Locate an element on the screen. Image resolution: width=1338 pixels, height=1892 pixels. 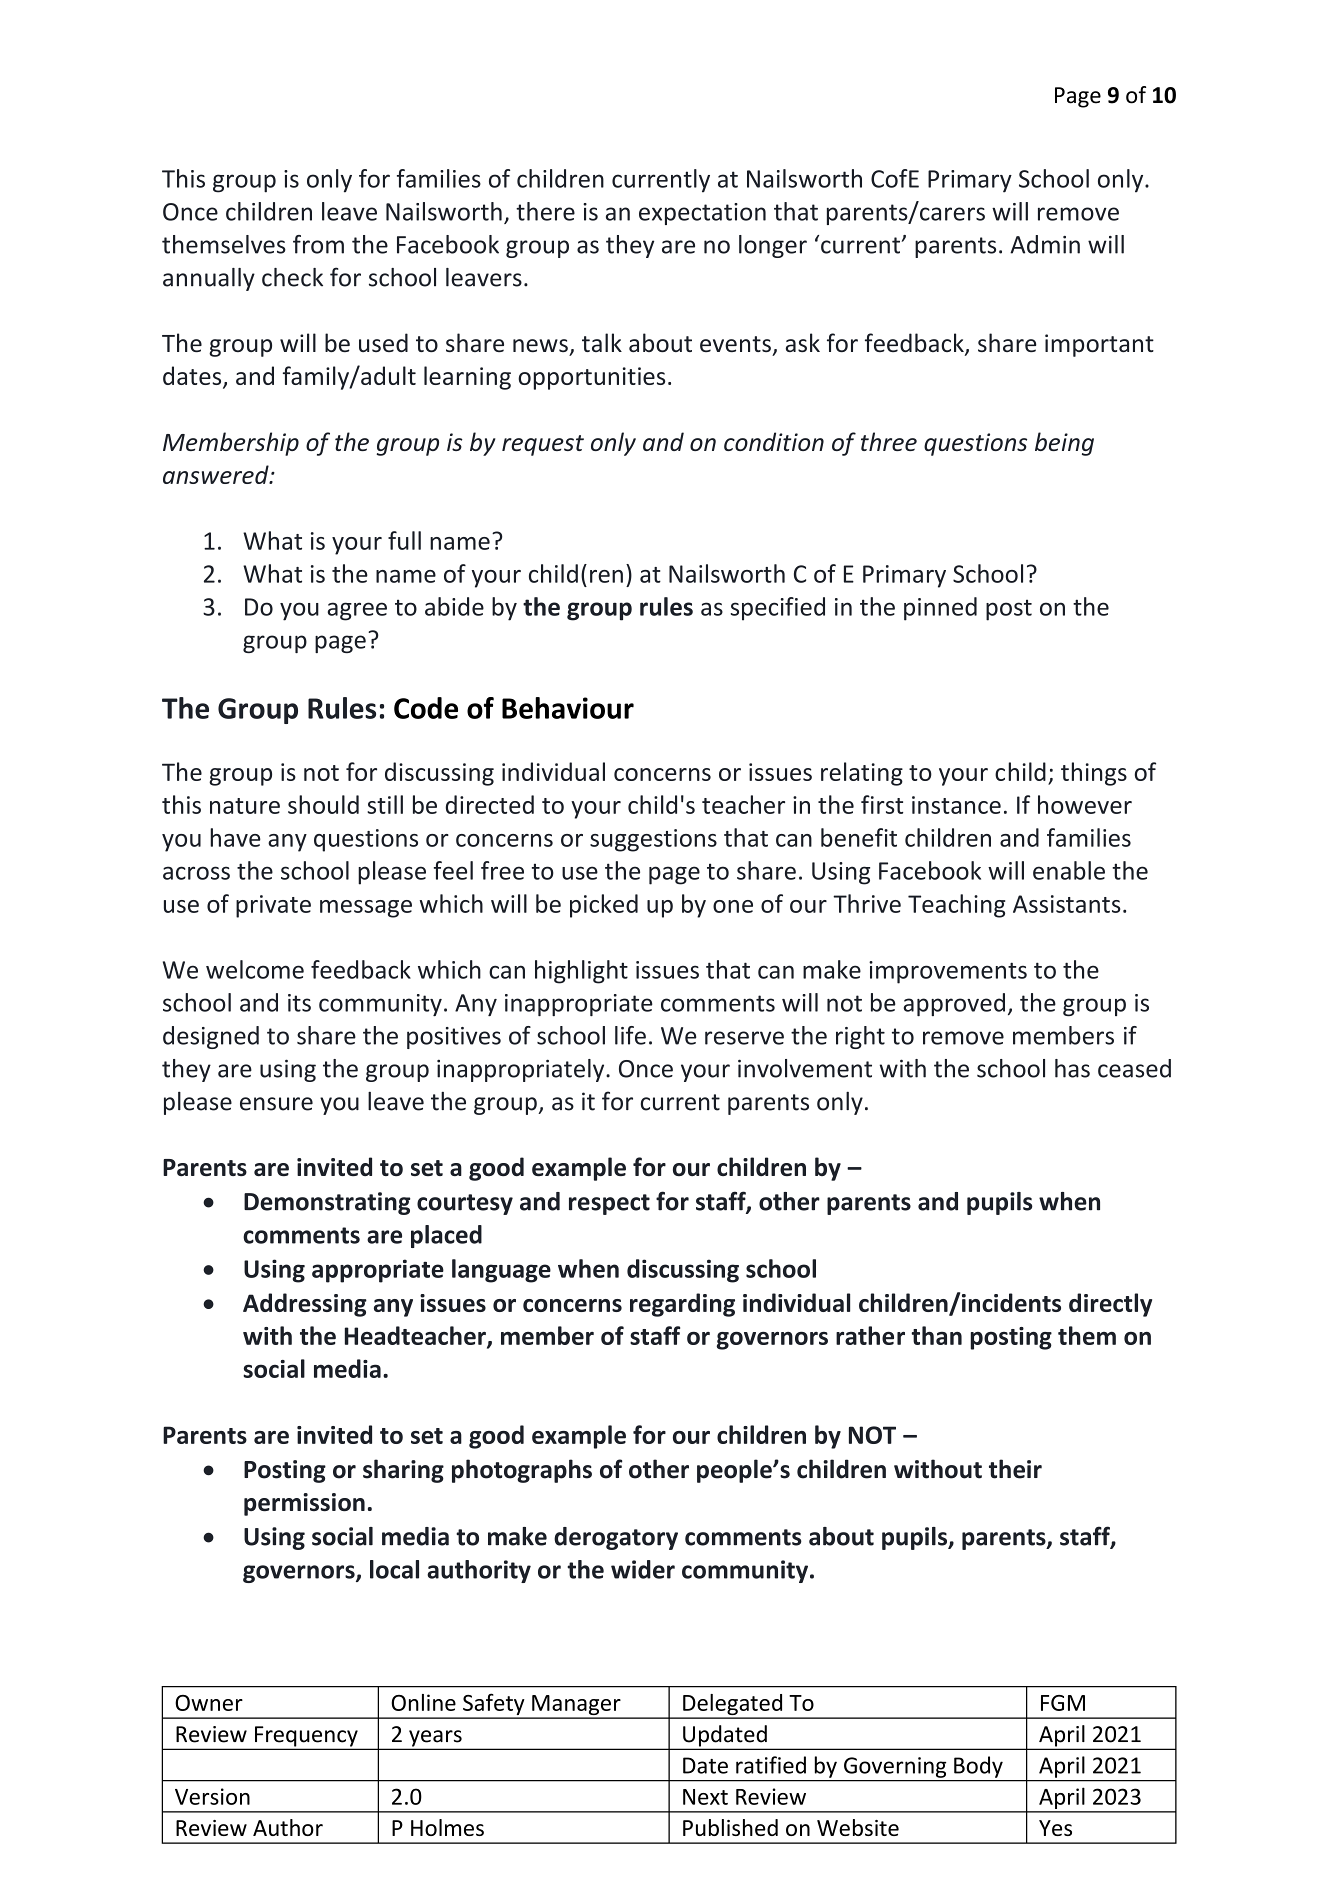
expectation is located at coordinates (702, 214).
